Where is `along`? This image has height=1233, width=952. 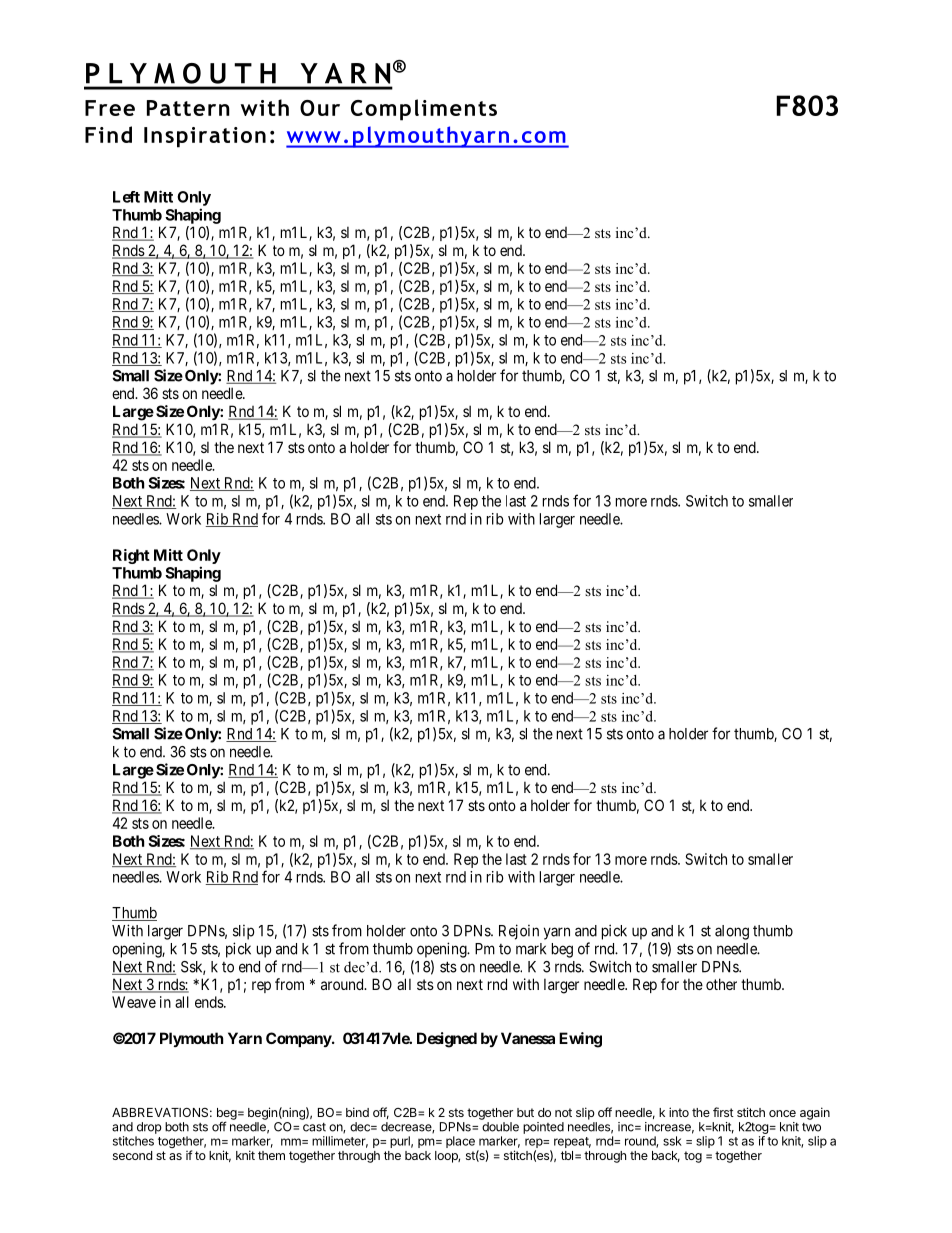 along is located at coordinates (732, 932).
